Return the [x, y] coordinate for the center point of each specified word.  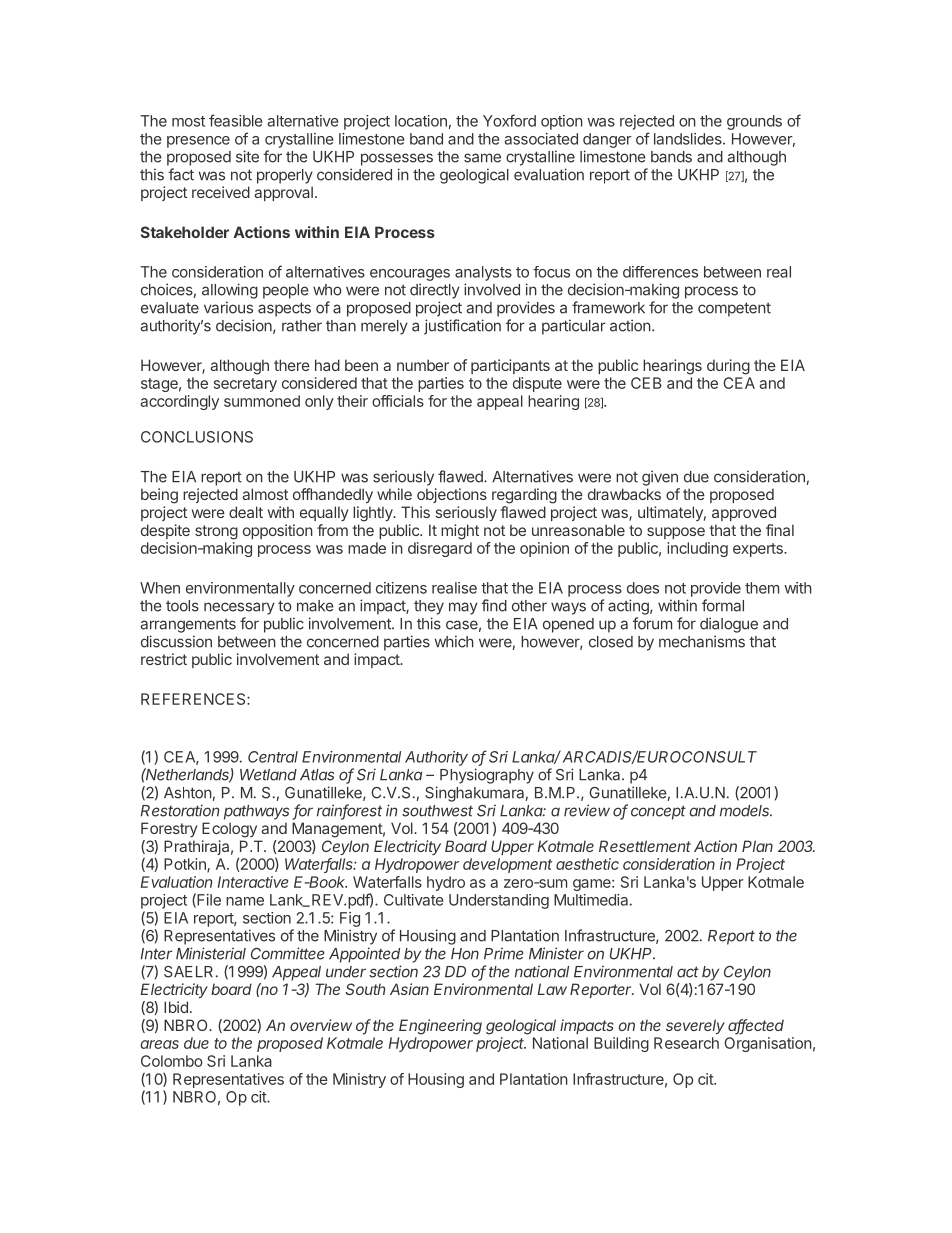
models [746, 811]
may [463, 608]
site [247, 156]
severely [695, 1026]
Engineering [440, 1027]
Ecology [229, 830]
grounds [754, 122]
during [728, 367]
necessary [239, 608]
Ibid [176, 1007]
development [507, 865]
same [482, 158]
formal [723, 605]
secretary [245, 385]
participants [510, 366]
